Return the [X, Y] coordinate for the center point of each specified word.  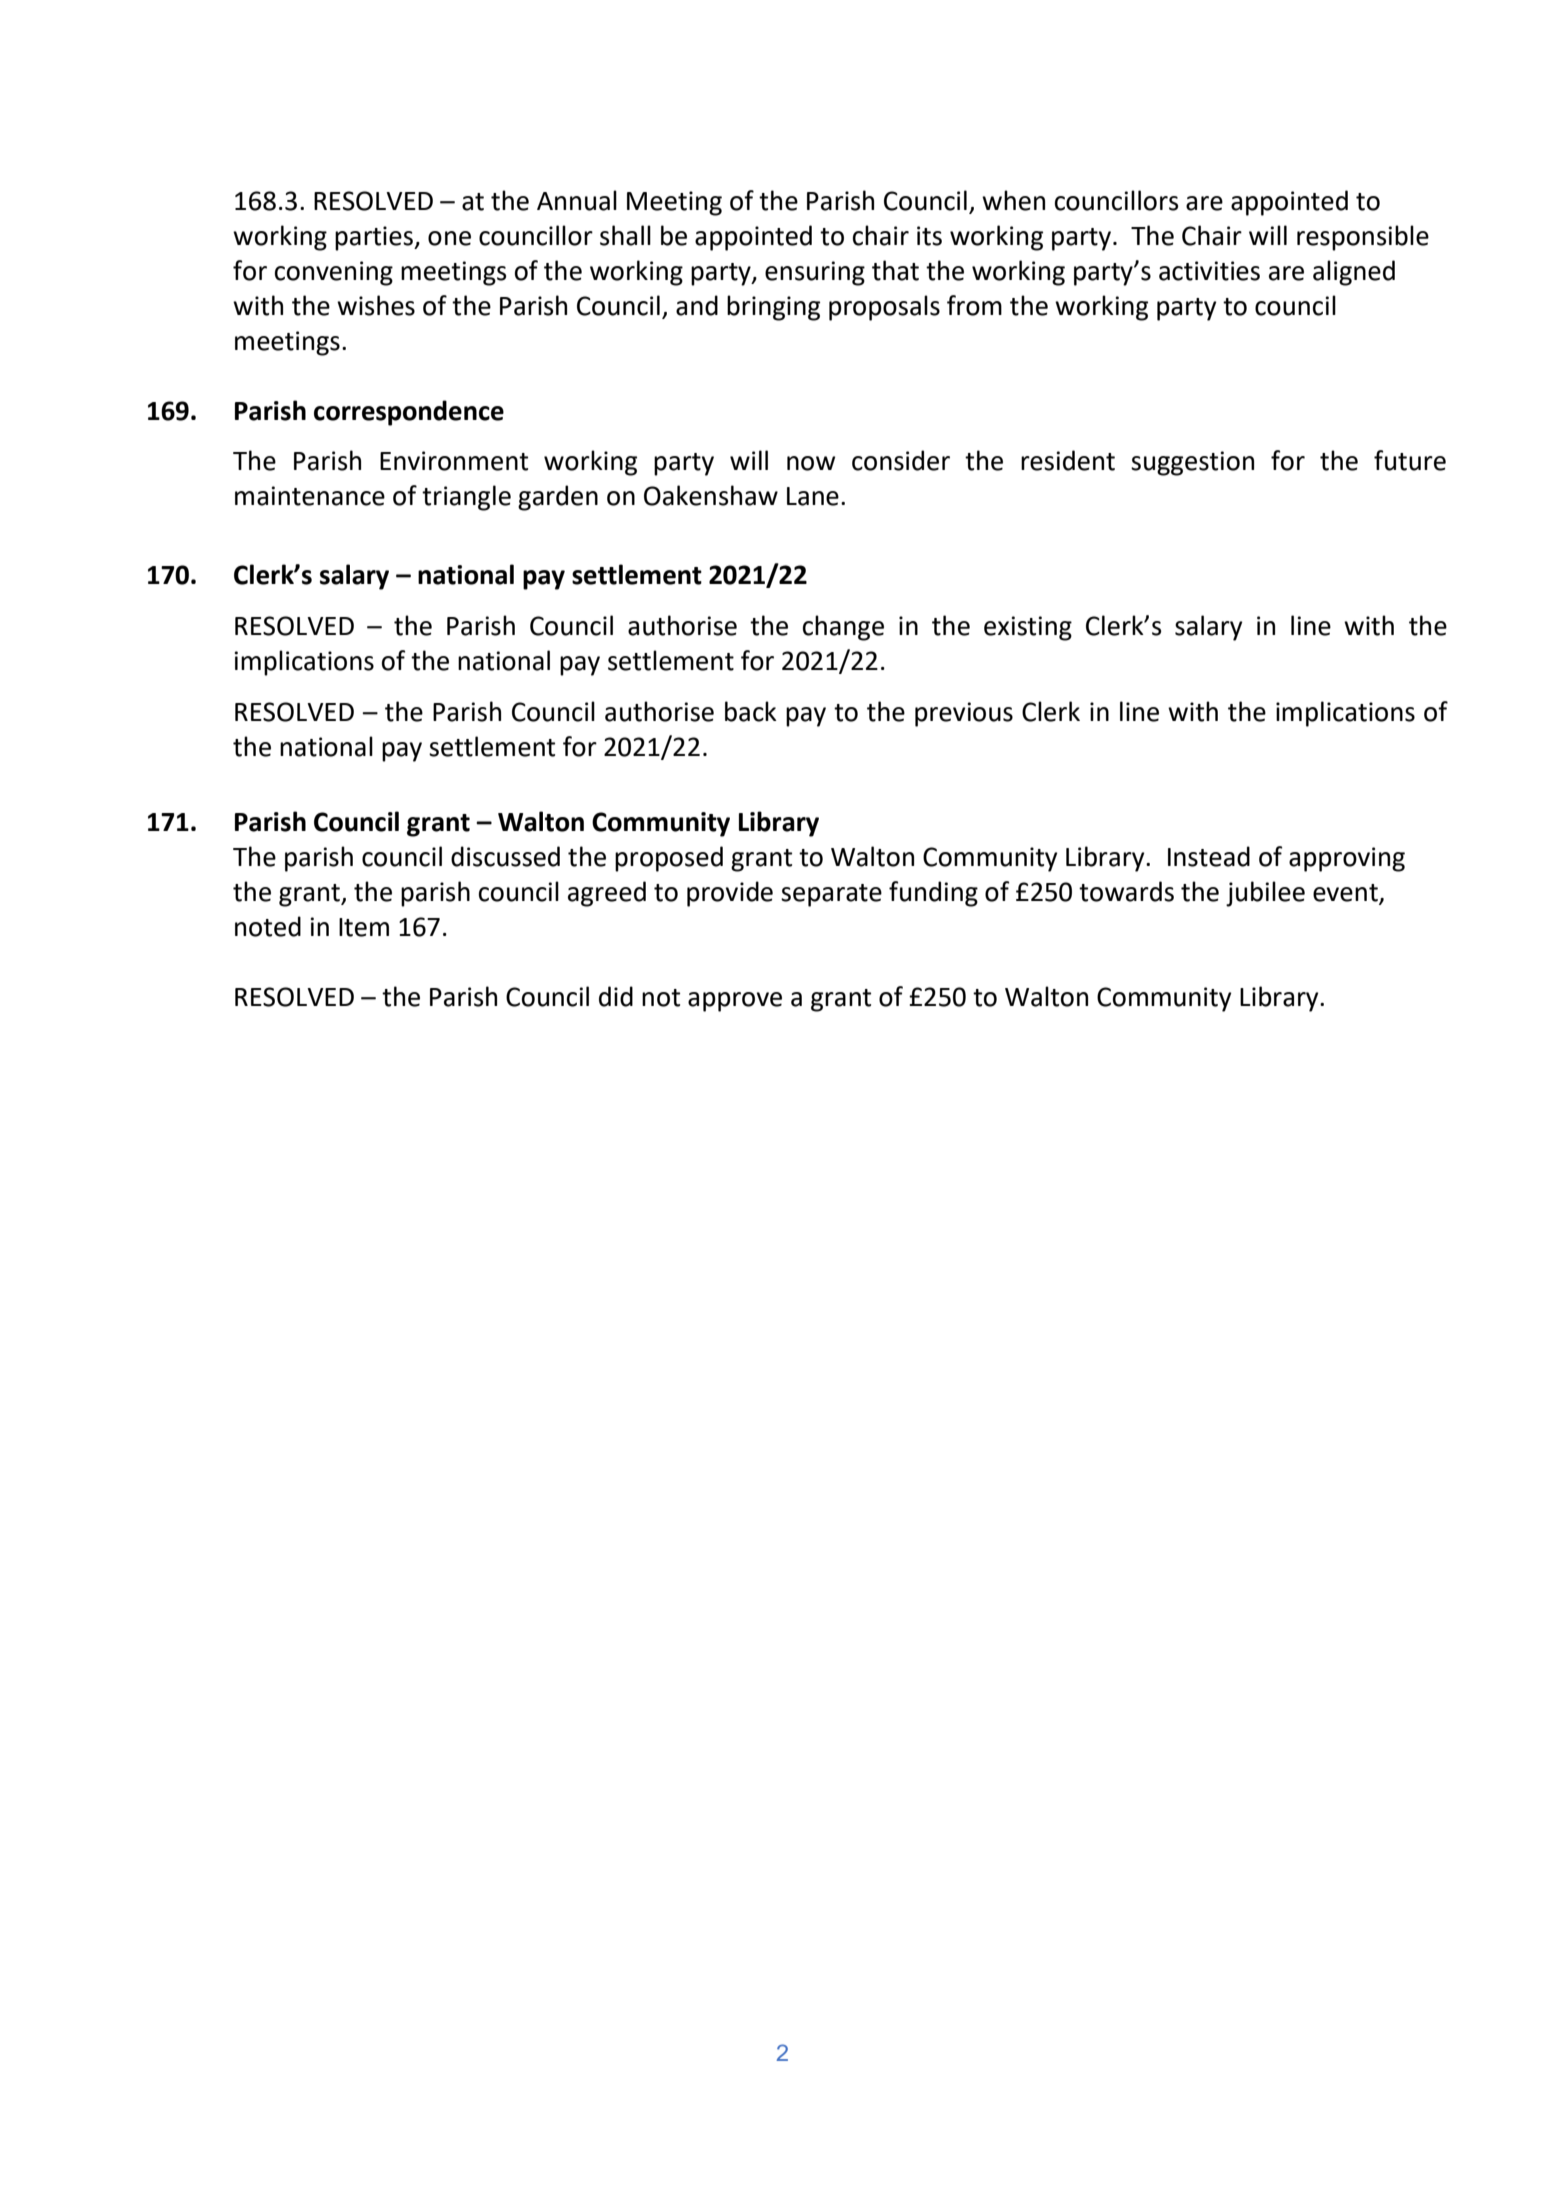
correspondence [409, 413]
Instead [1209, 856]
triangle [466, 498]
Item [364, 927]
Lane [813, 496]
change [843, 628]
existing [1028, 628]
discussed [505, 856]
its [929, 236]
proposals [884, 308]
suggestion [1192, 463]
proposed [669, 859]
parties [375, 238]
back [751, 711]
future [1410, 460]
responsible [1363, 238]
